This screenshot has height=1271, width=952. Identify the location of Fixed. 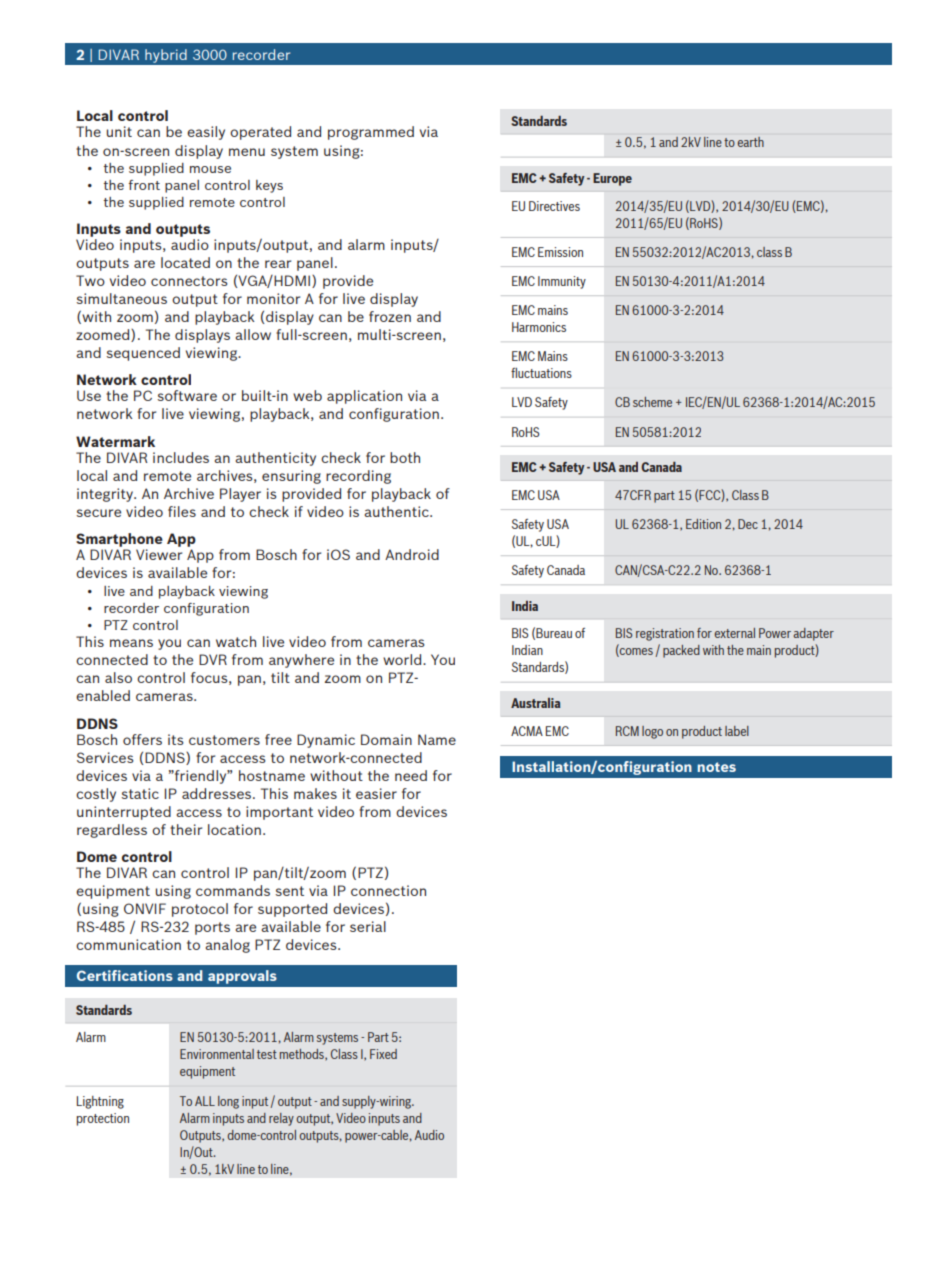
(383, 1054).
